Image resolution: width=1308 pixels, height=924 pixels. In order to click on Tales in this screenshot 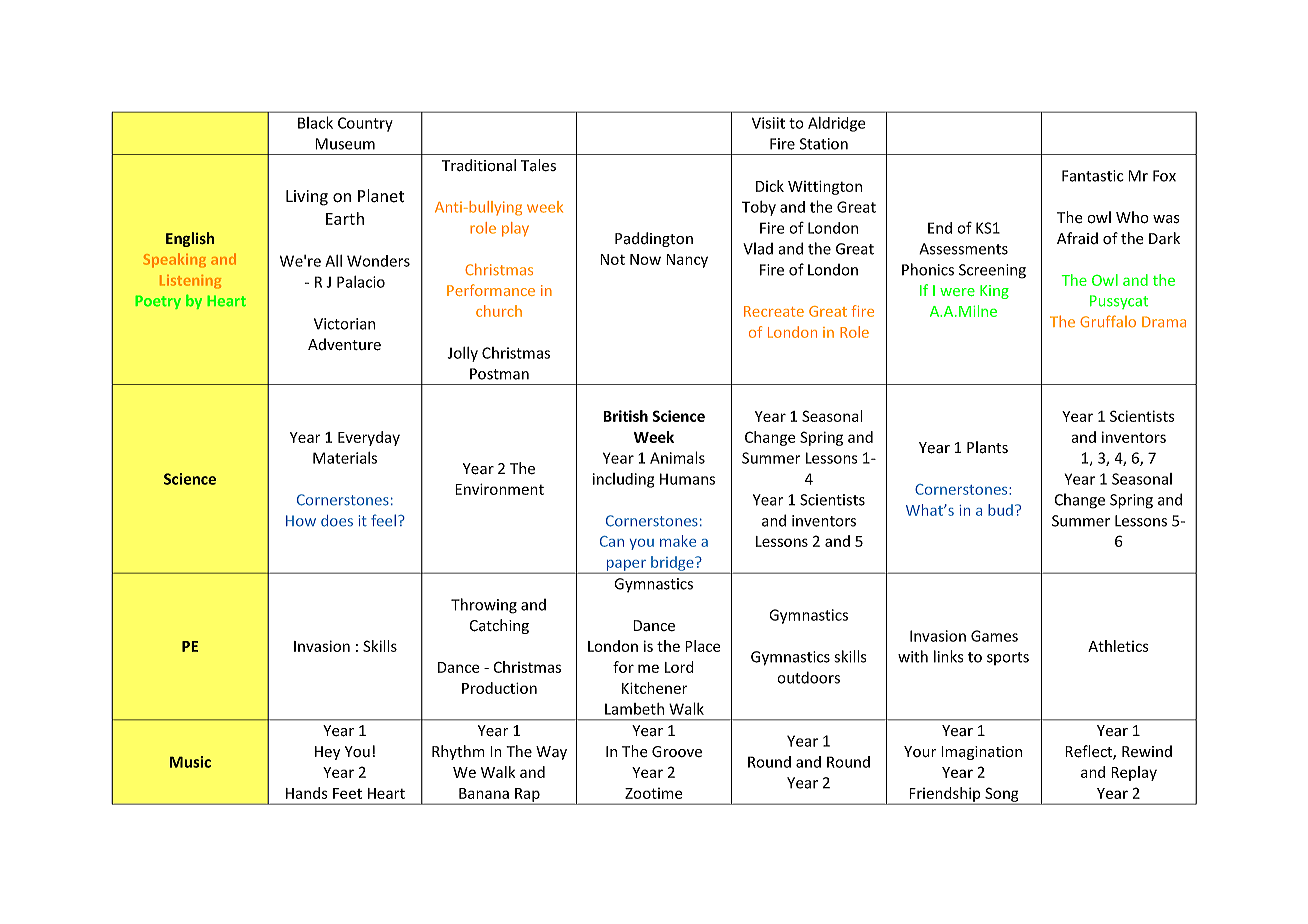, I will do `click(538, 165)`.
